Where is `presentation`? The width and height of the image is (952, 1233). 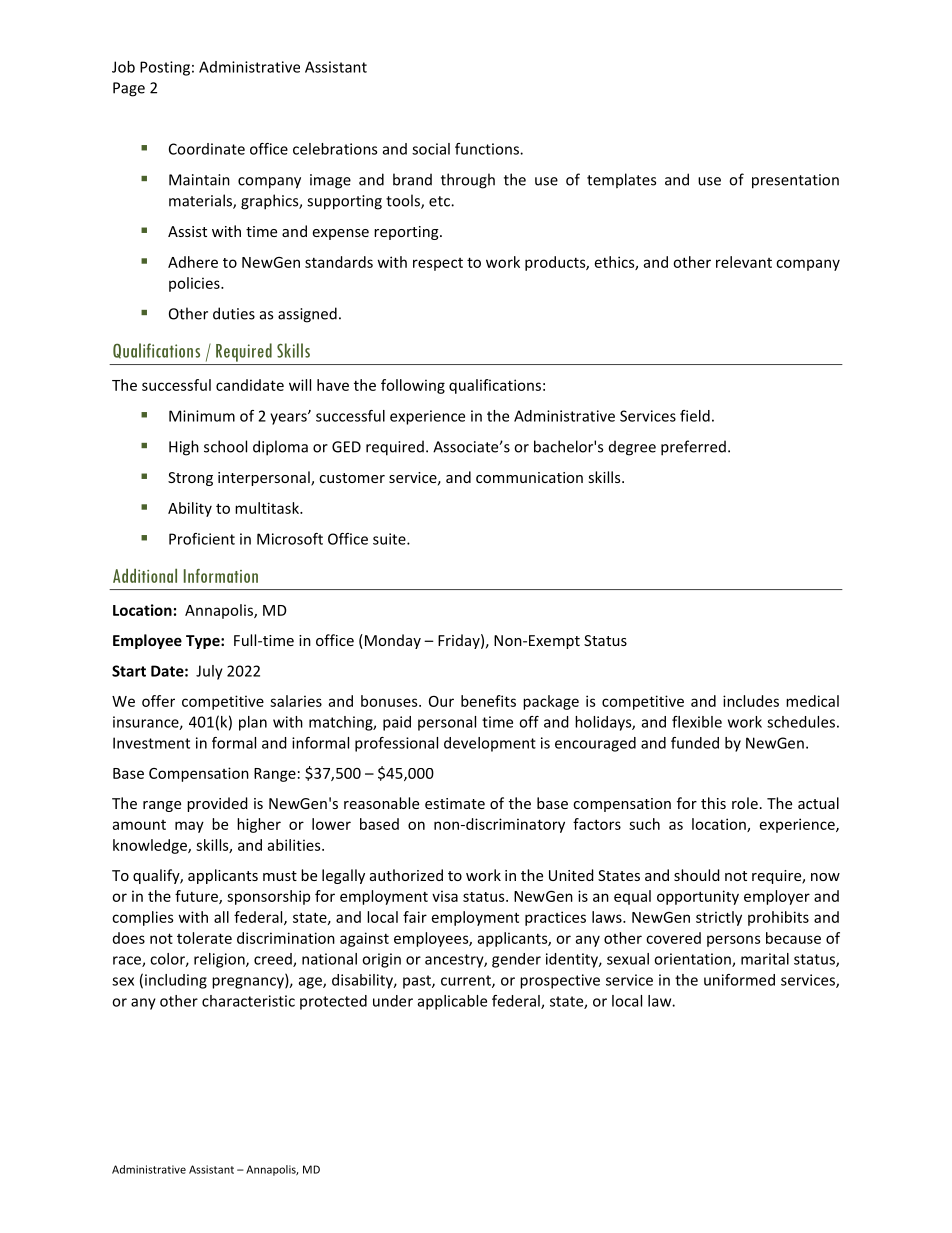 presentation is located at coordinates (795, 181).
